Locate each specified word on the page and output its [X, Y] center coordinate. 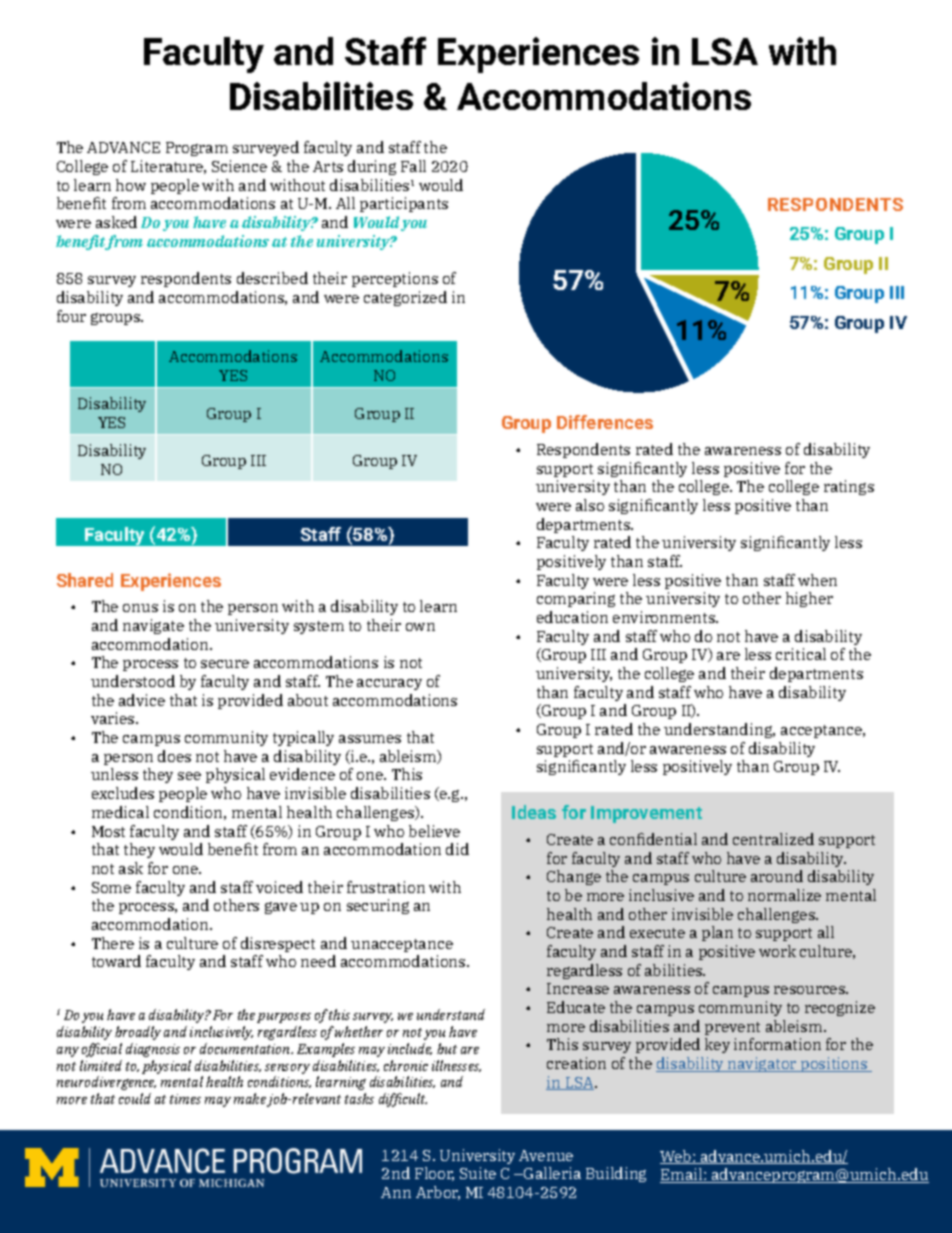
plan [717, 933]
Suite [478, 1173]
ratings [849, 487]
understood [133, 681]
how [131, 185]
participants [404, 204]
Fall [413, 166]
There [113, 943]
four [71, 316]
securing [378, 906]
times [185, 1099]
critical [801, 654]
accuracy [389, 684]
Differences [605, 422]
